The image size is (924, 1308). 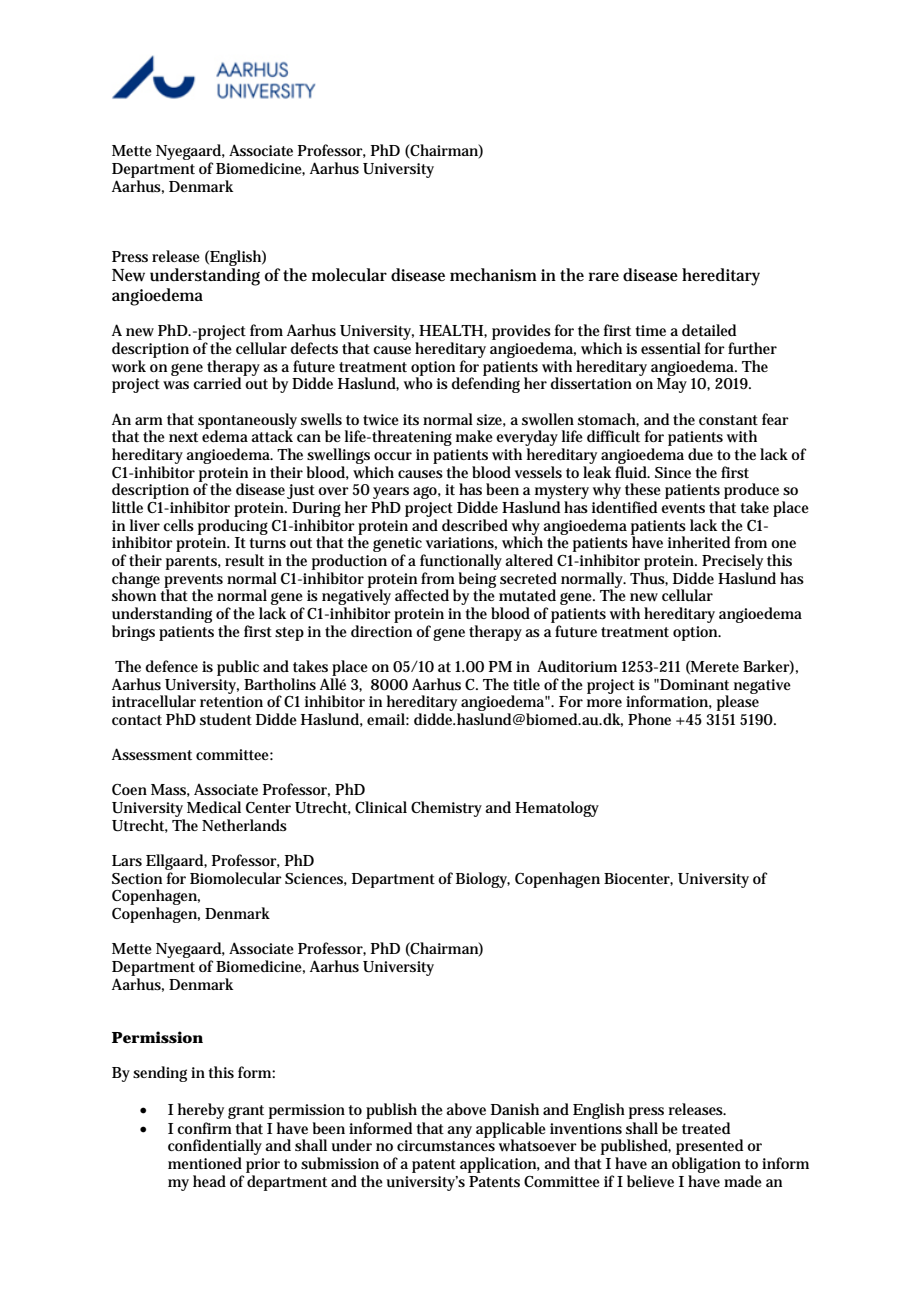 What do you see at coordinates (218, 382) in the screenshot?
I see `carried` at bounding box center [218, 382].
